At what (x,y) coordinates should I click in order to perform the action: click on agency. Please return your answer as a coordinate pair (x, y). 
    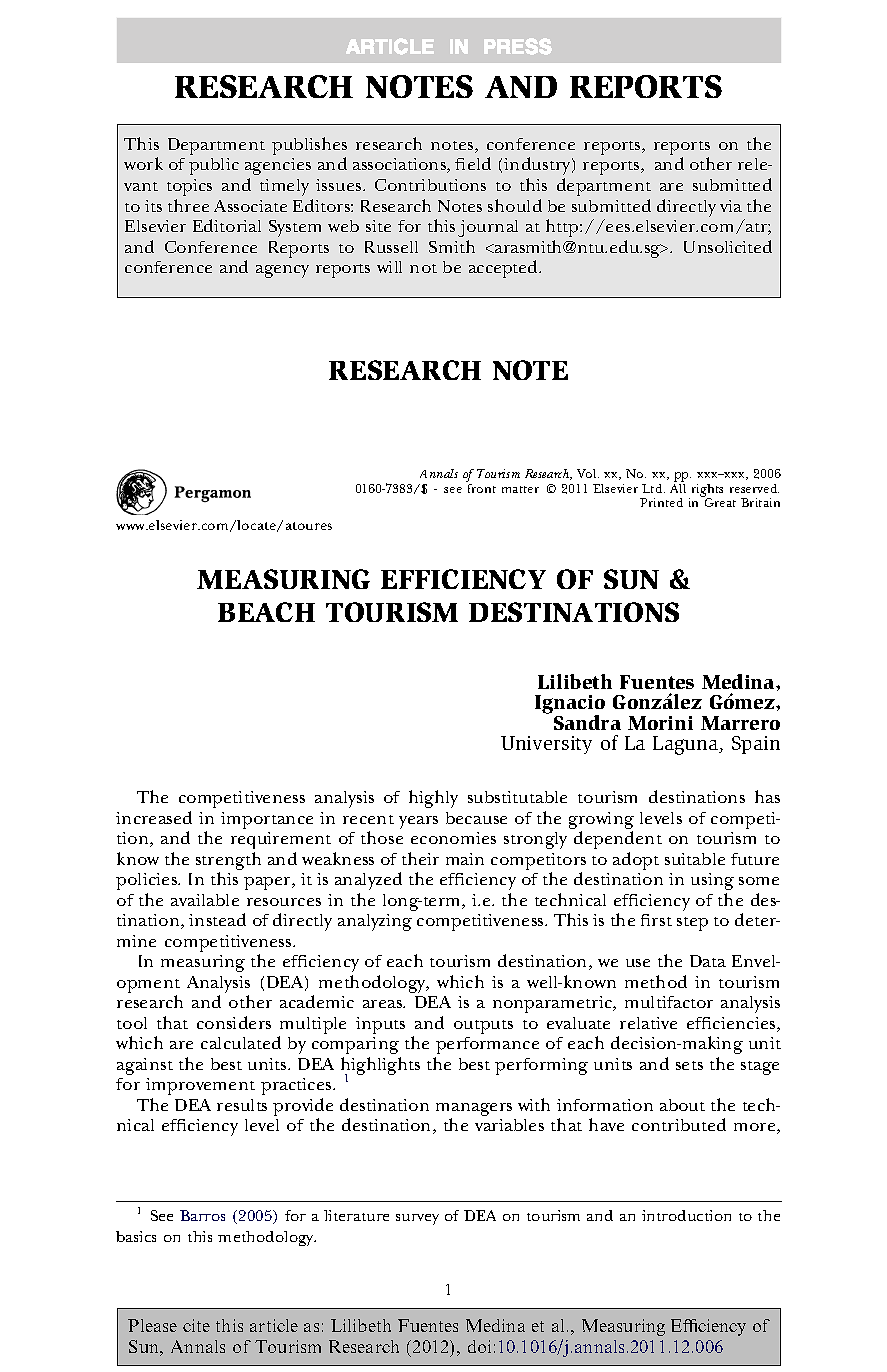
    Looking at the image, I should click on (282, 271).
